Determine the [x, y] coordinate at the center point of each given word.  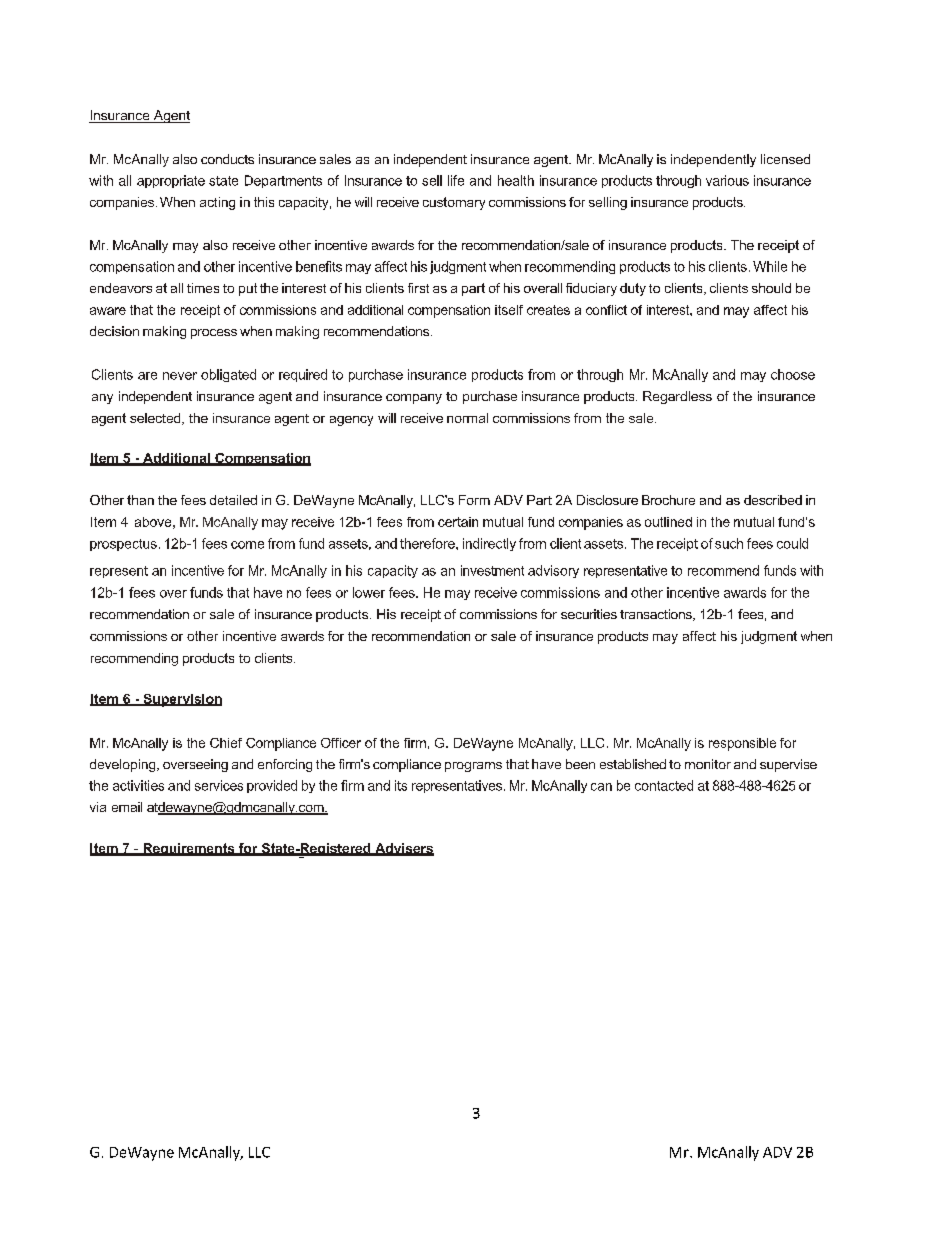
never [180, 376]
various [727, 180]
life [456, 180]
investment [492, 570]
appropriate [171, 181]
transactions [657, 615]
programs [473, 767]
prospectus [123, 545]
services [219, 785]
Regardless [677, 397]
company [414, 399]
